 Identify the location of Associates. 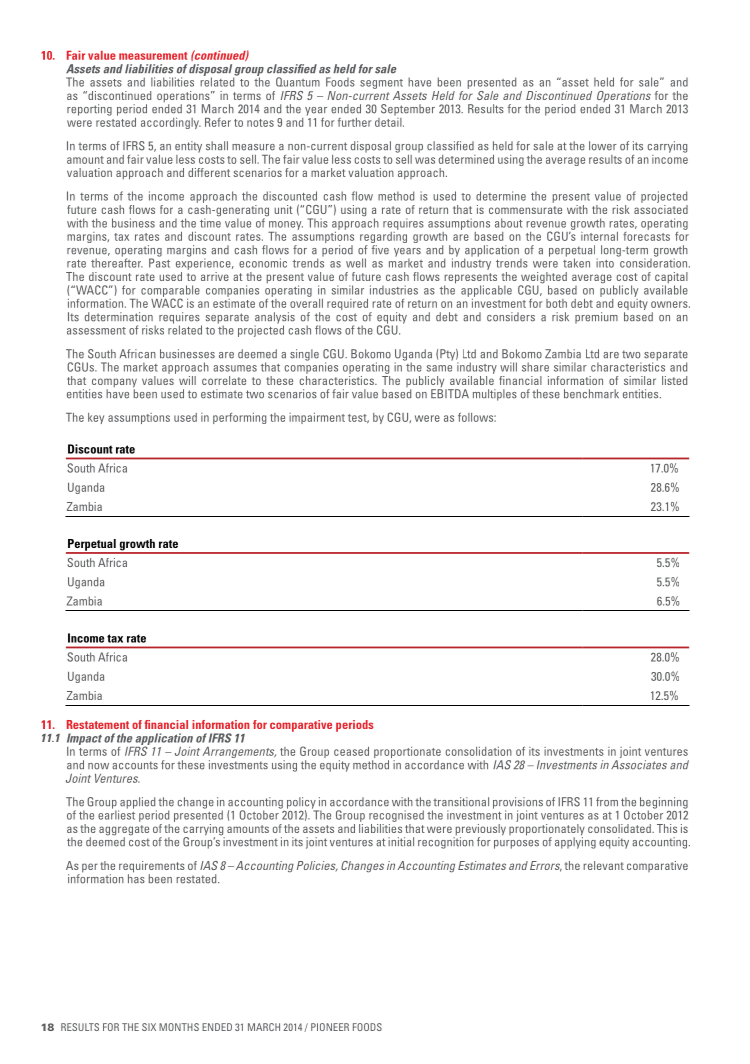
(639, 765).
